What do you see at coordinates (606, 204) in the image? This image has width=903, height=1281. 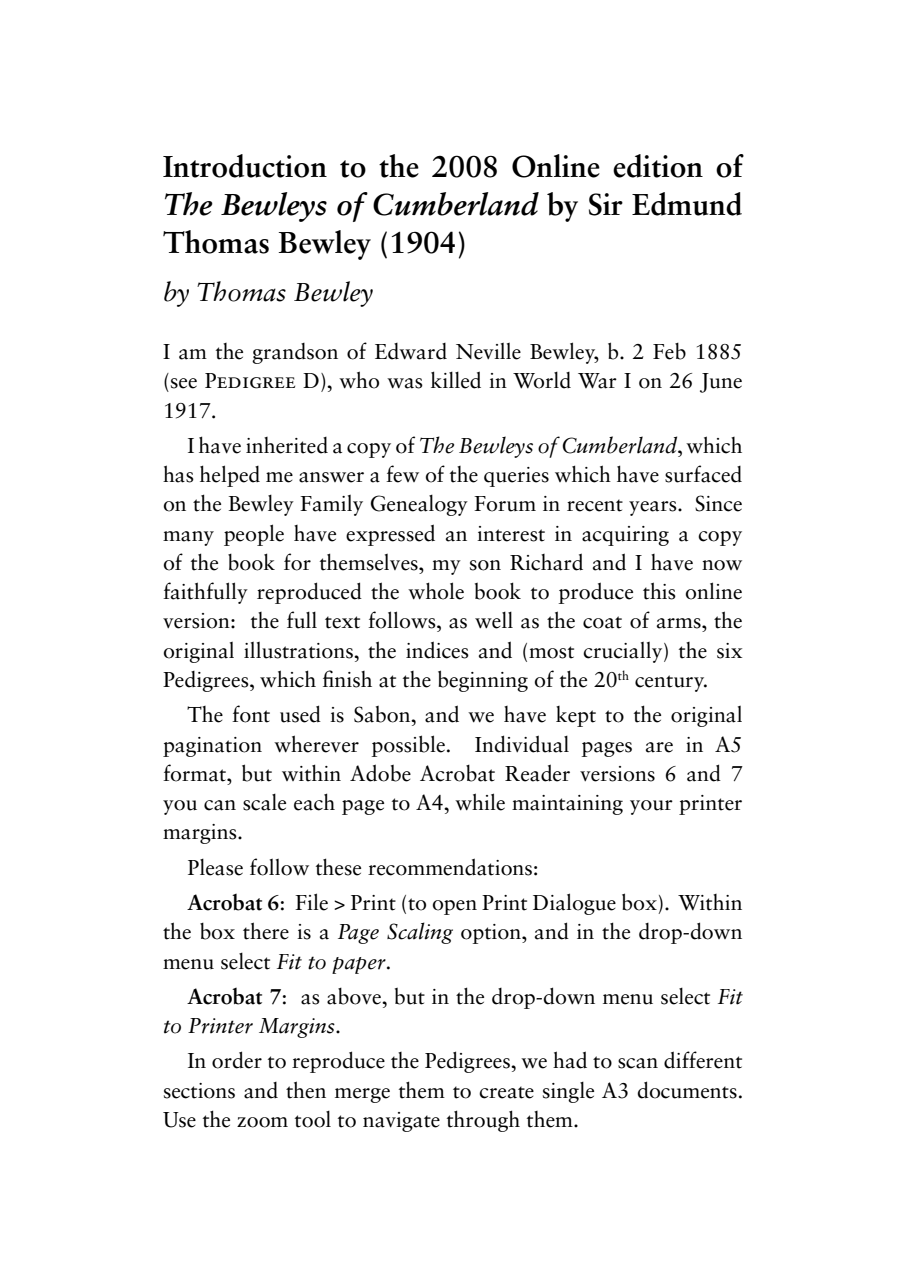 I see `Sir` at bounding box center [606, 204].
